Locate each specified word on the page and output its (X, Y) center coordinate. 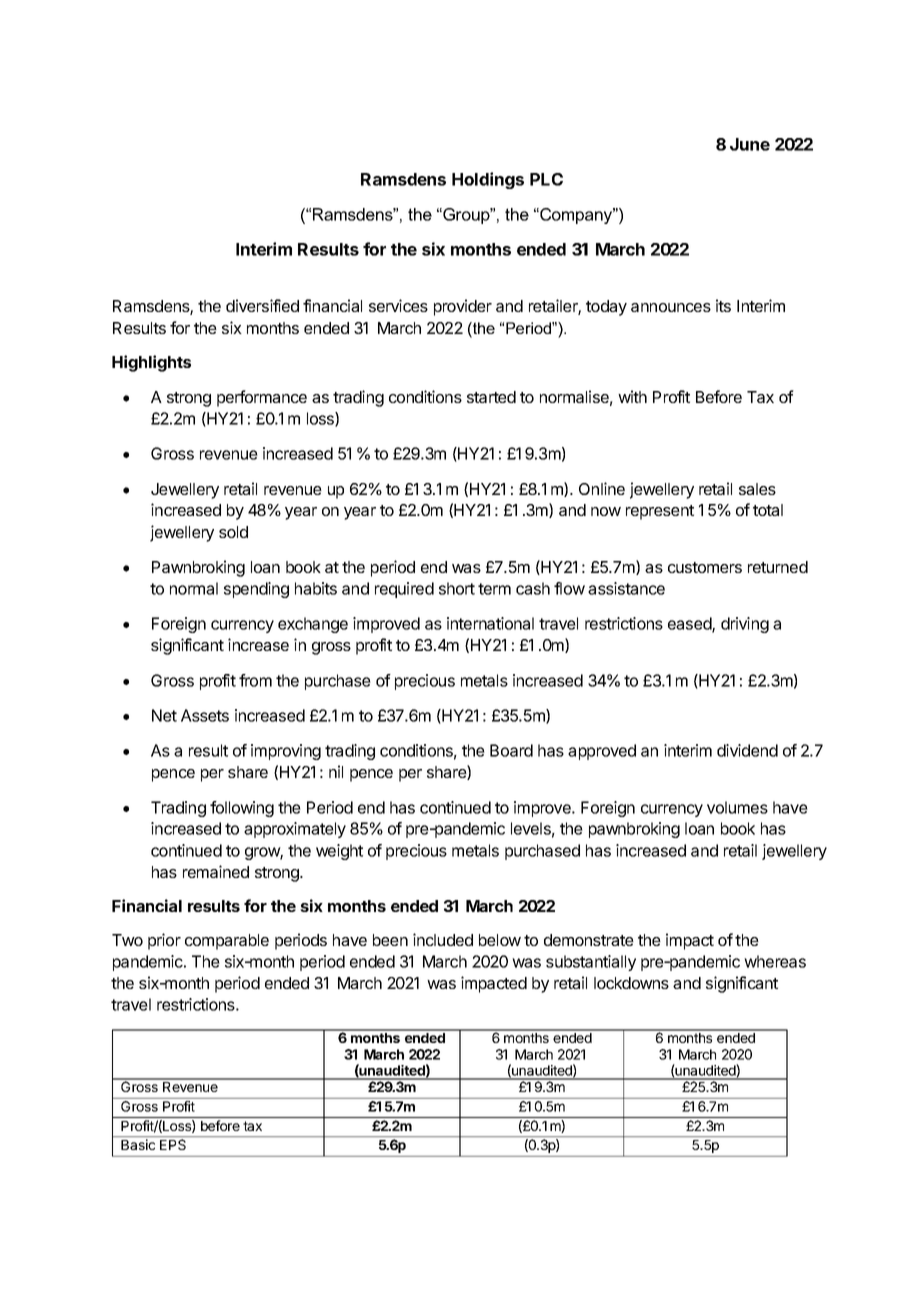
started (491, 397)
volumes (737, 807)
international (490, 623)
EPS (173, 1144)
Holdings (488, 180)
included (443, 939)
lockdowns (631, 983)
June (750, 144)
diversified (262, 305)
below (500, 940)
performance (262, 398)
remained (216, 871)
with (632, 396)
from (255, 680)
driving (745, 625)
